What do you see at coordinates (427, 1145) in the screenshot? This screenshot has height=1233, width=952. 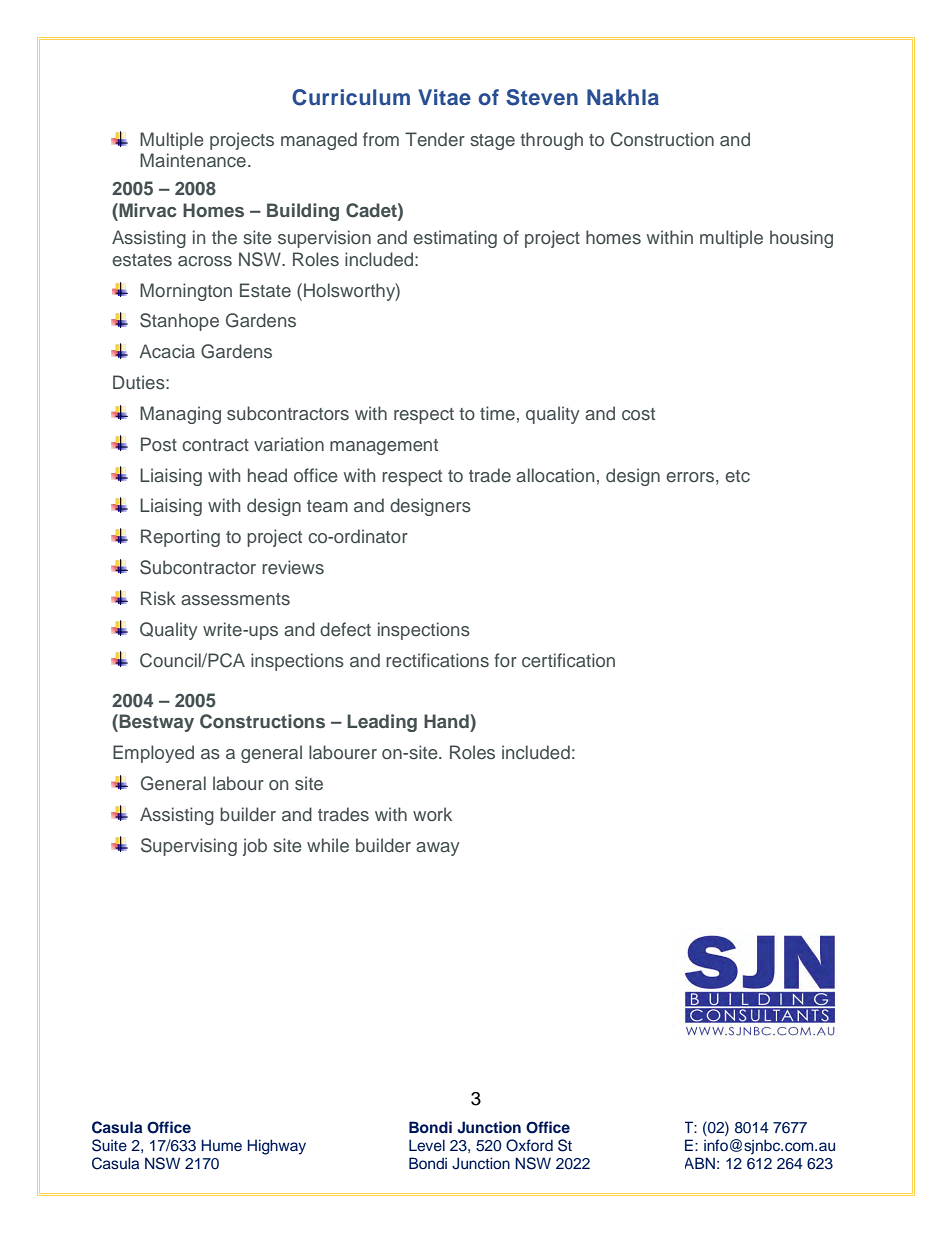 I see `Level` at bounding box center [427, 1145].
